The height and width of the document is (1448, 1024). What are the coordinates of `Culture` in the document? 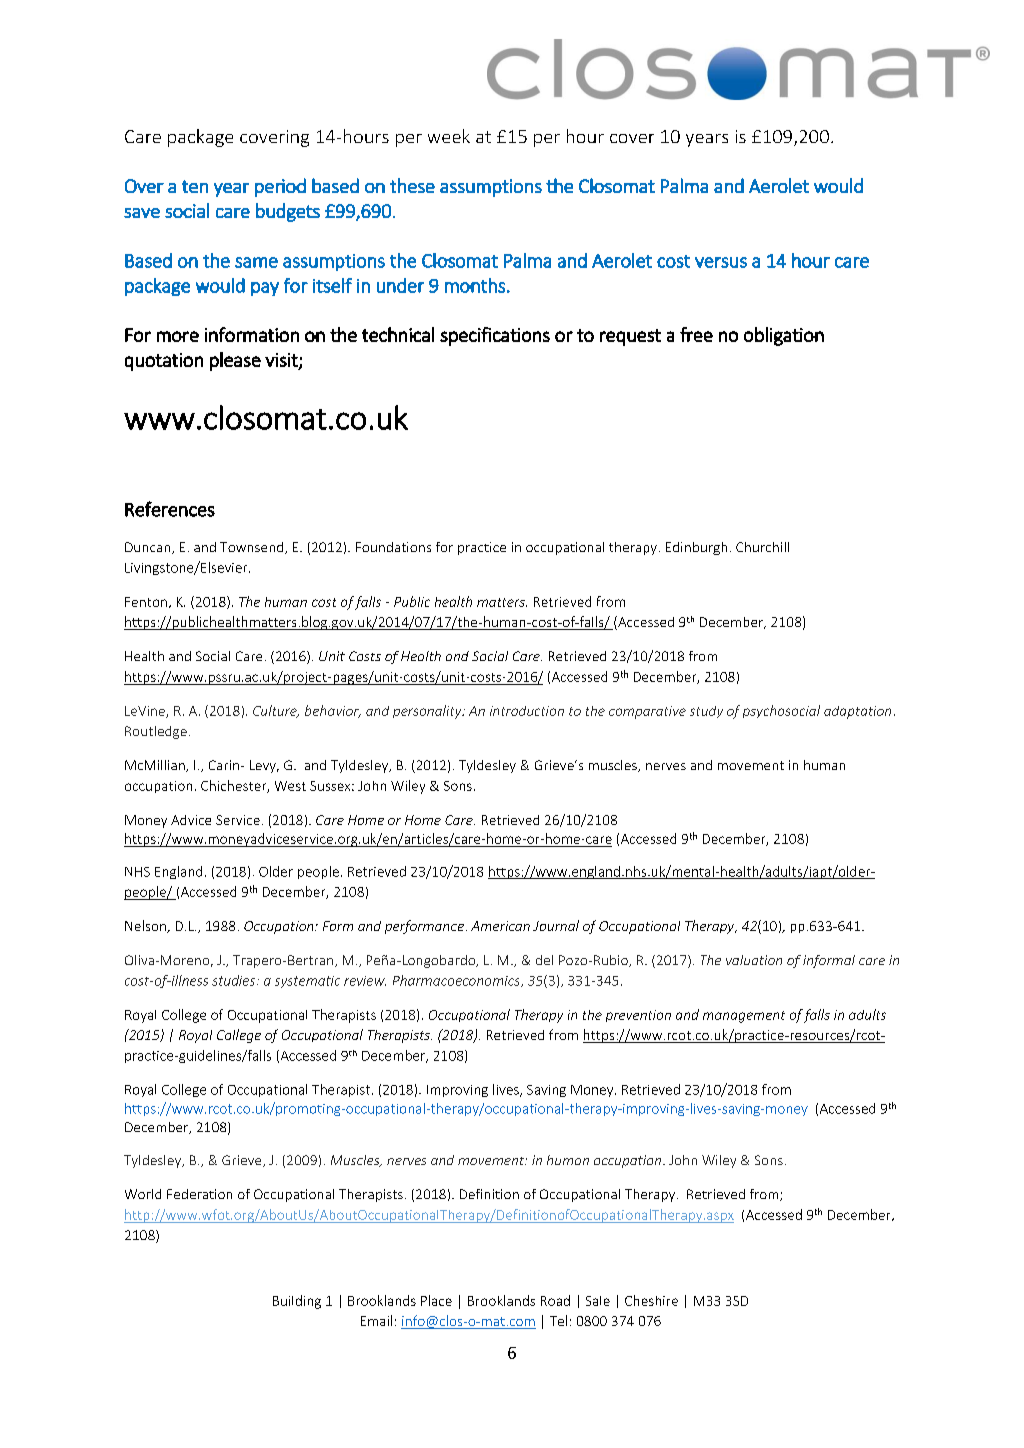 It's located at (276, 711).
